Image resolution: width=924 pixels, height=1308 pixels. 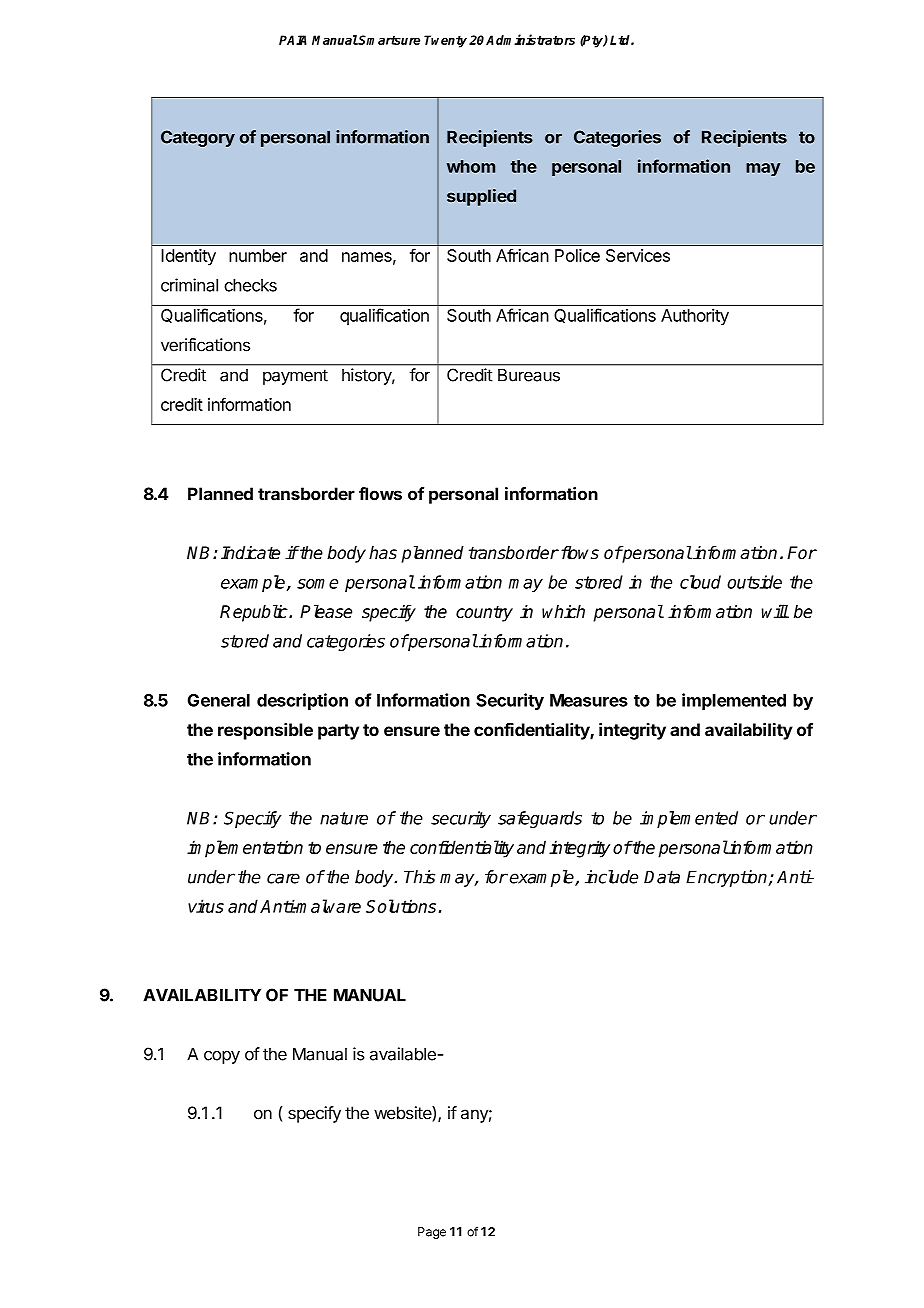 I want to click on PAIA, so click(x=293, y=40).
